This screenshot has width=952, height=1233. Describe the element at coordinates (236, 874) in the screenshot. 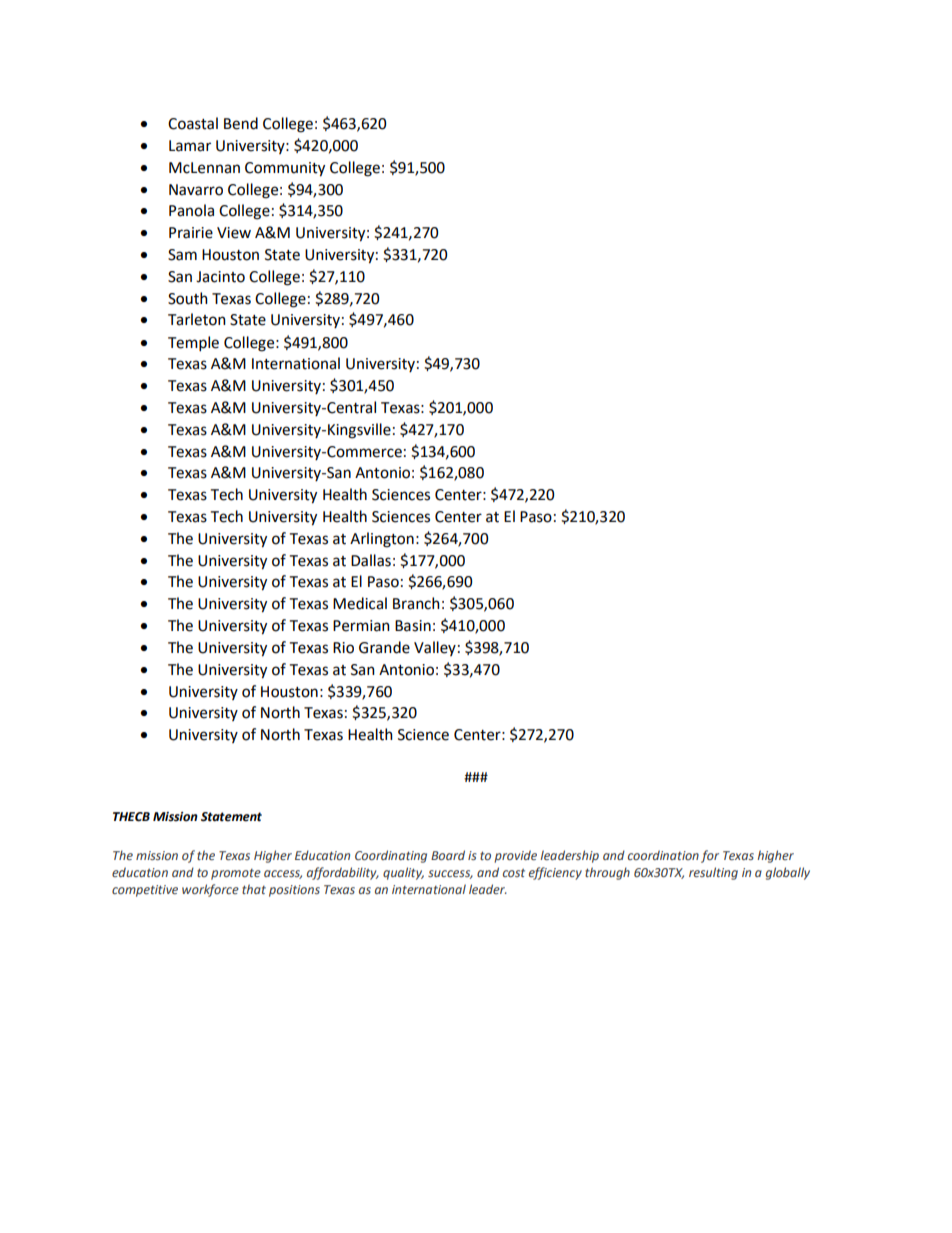

I see `promote` at that location.
